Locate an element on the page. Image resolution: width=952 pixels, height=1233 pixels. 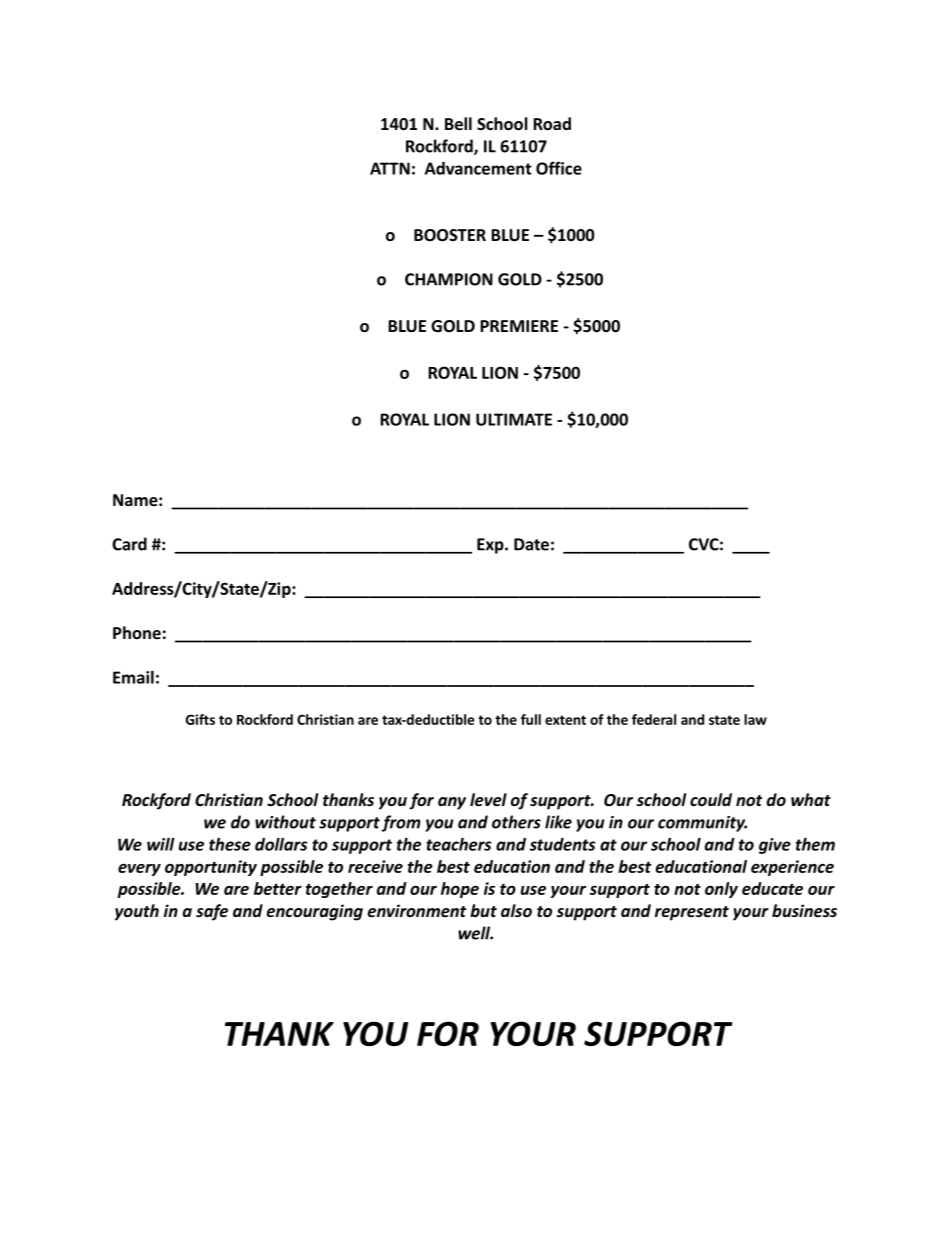
Card is located at coordinates (129, 544).
